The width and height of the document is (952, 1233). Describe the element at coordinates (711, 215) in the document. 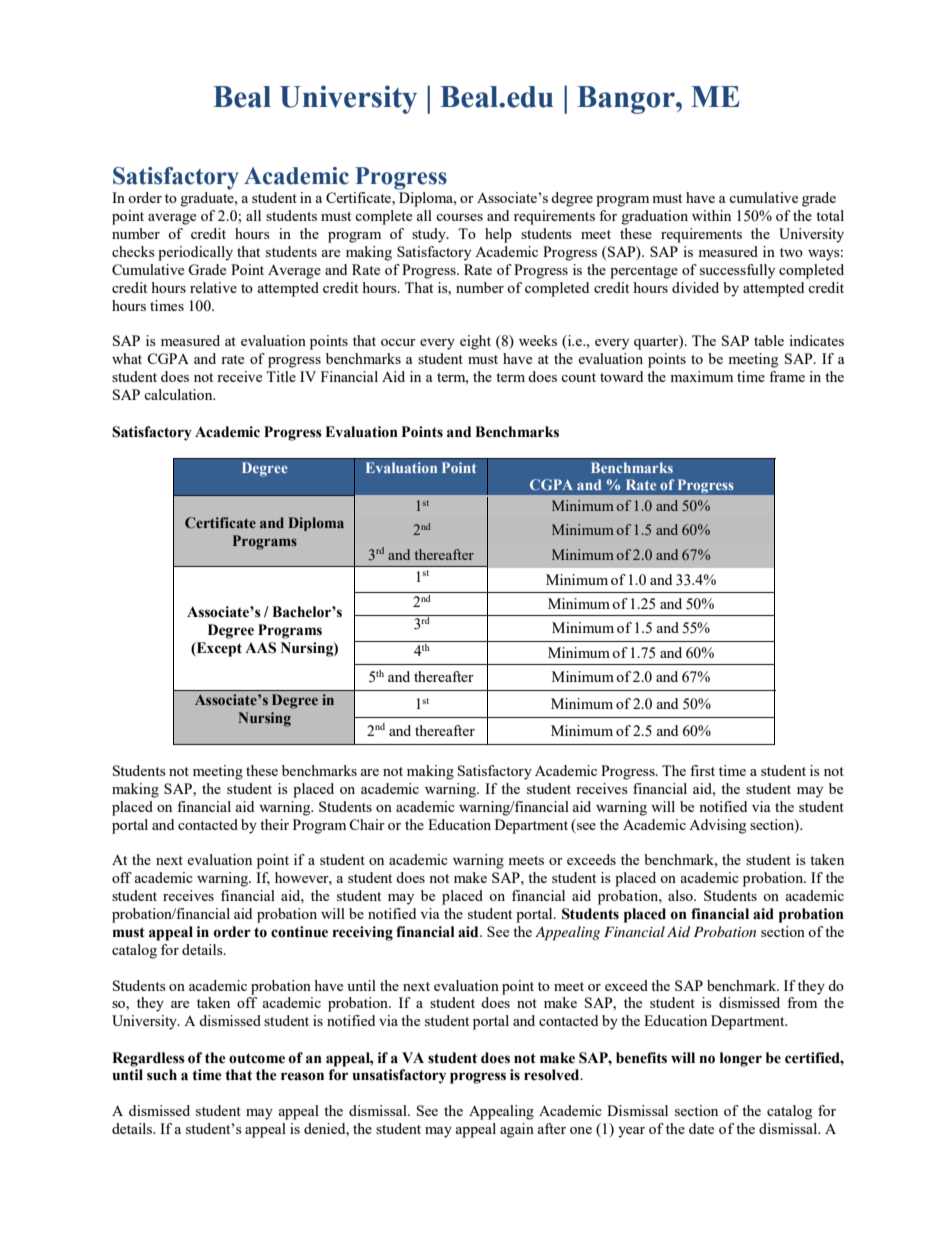

I see `within` at that location.
